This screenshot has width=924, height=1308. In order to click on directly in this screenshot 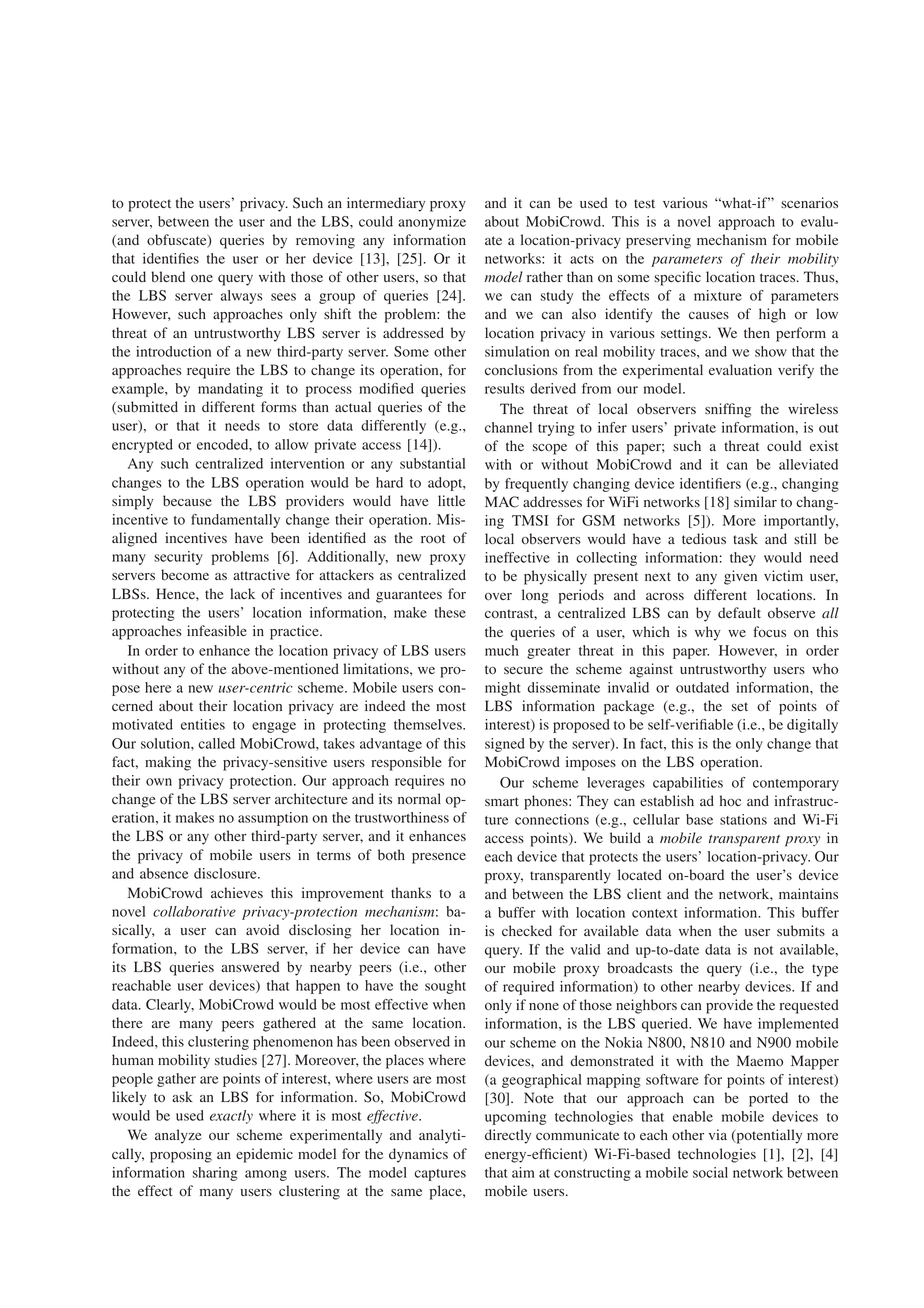, I will do `click(508, 1136)`.
